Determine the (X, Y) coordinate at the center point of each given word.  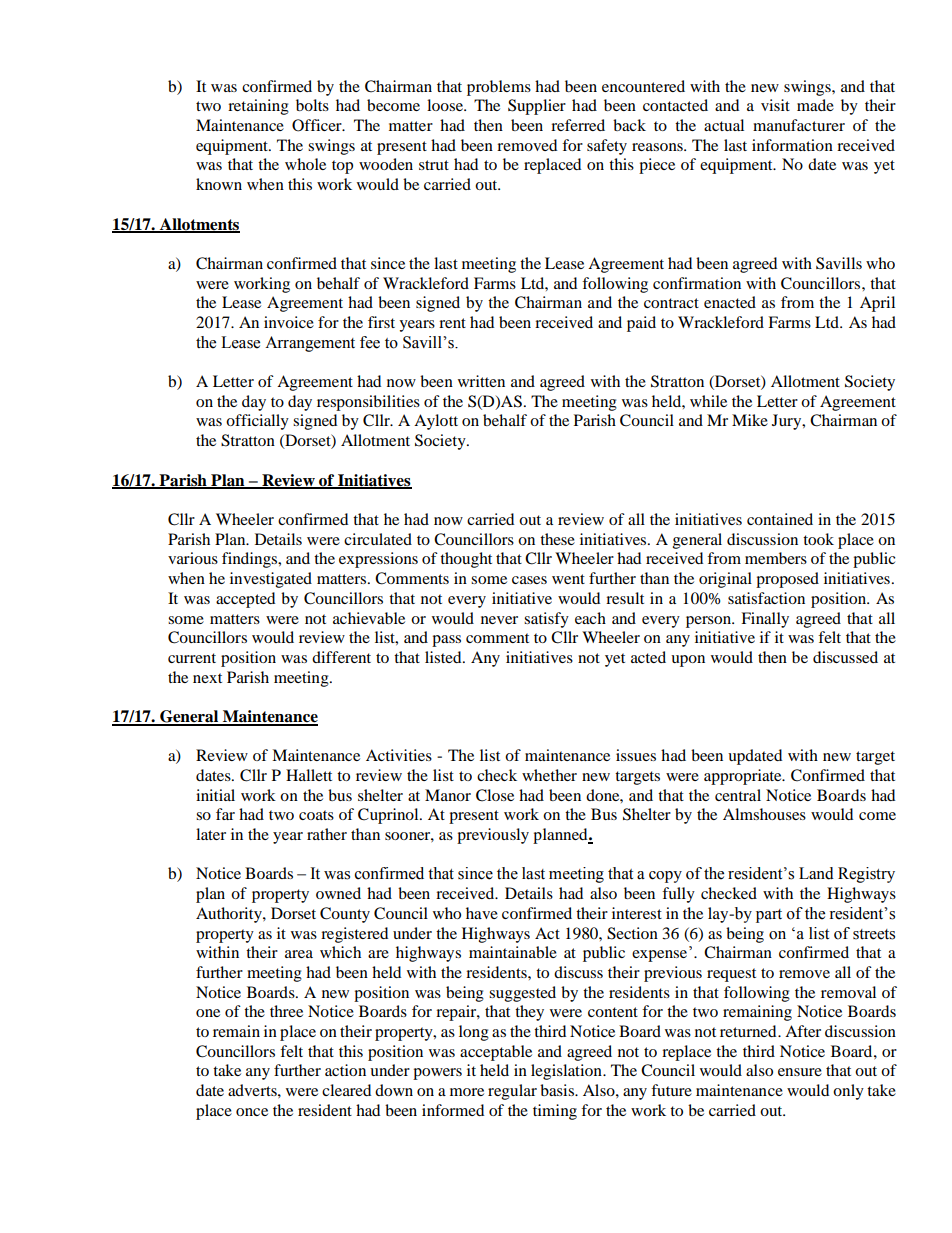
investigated (271, 580)
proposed (787, 580)
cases (529, 580)
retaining (258, 107)
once (252, 1112)
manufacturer (799, 125)
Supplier (537, 107)
